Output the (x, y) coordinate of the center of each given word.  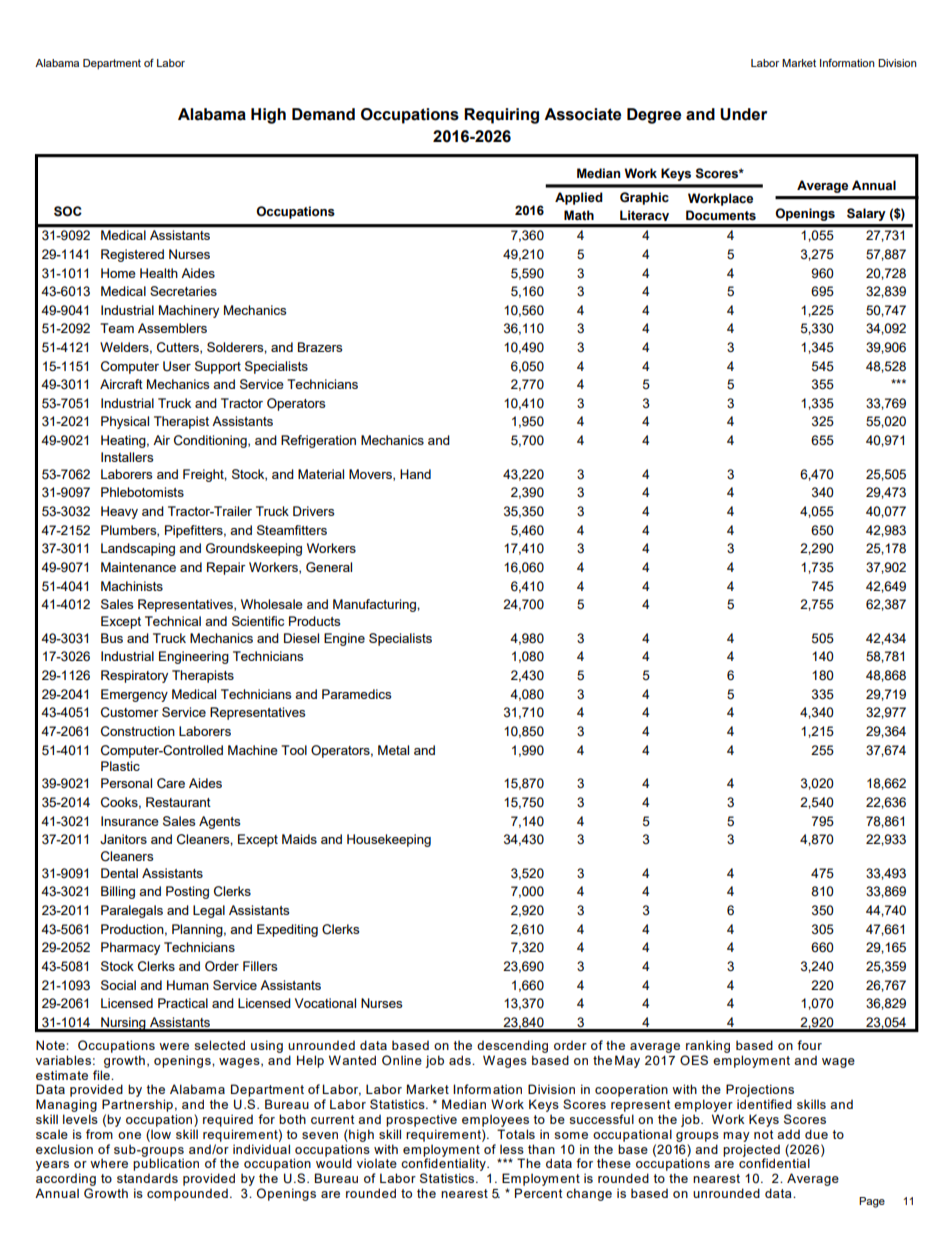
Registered (132, 255)
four (809, 1045)
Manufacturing (375, 605)
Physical (125, 422)
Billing (118, 892)
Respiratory (134, 676)
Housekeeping (389, 840)
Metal (393, 750)
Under (743, 114)
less (512, 1149)
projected (751, 1151)
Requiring (501, 116)
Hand (415, 474)
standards (147, 1178)
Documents (721, 215)
